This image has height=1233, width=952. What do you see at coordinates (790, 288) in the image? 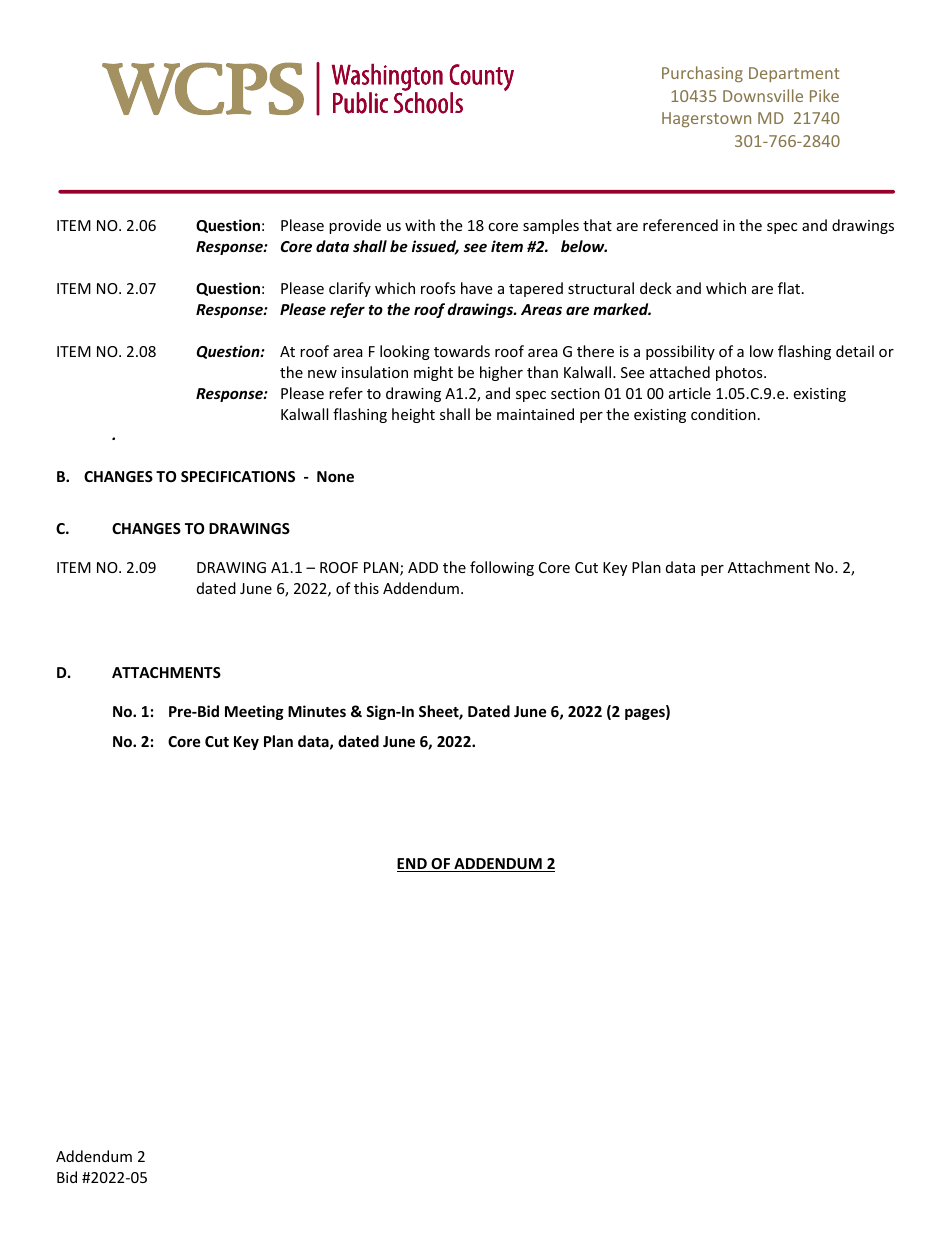
I see `flat` at bounding box center [790, 288].
